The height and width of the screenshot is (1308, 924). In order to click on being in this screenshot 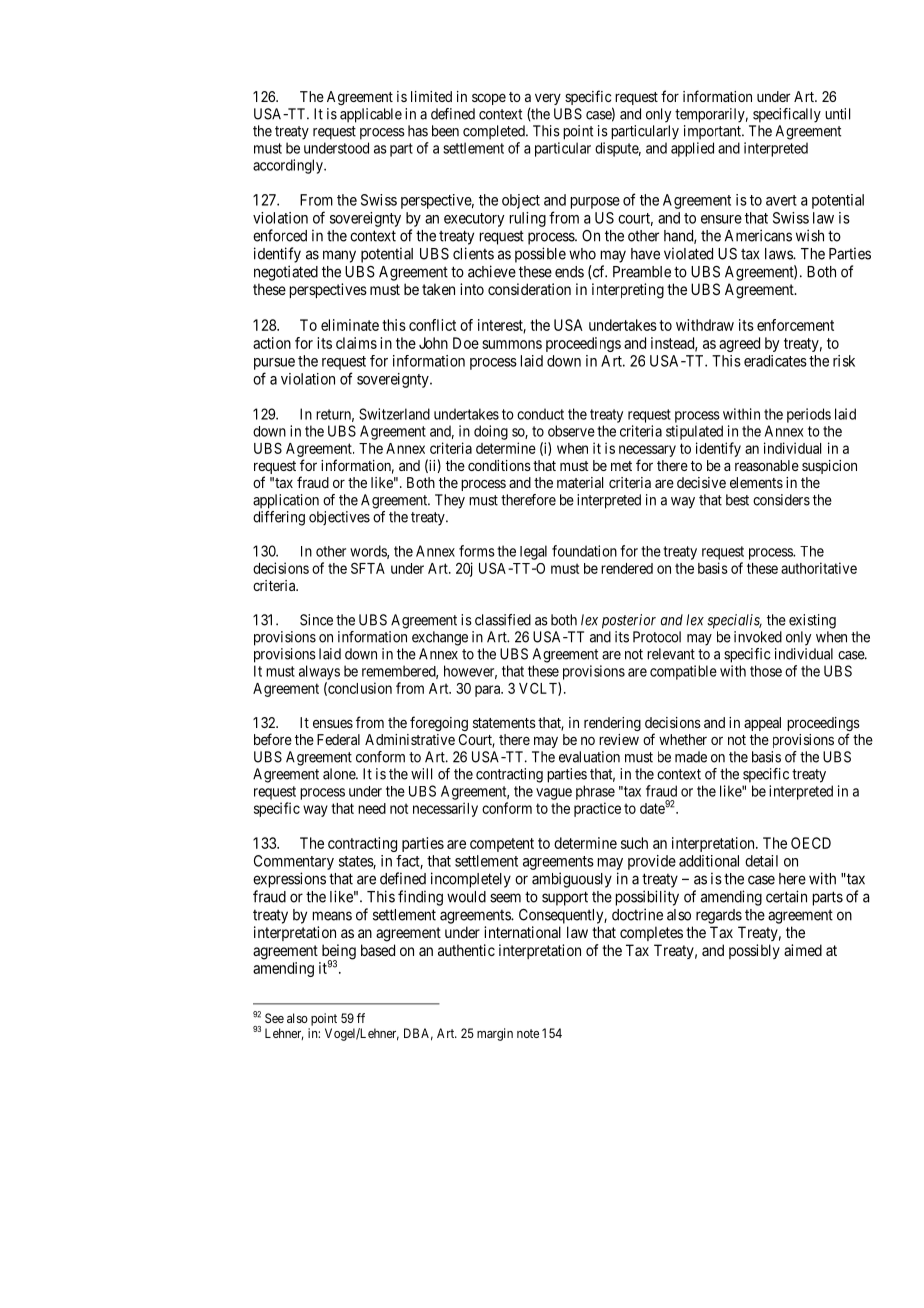, I will do `click(339, 953)`.
